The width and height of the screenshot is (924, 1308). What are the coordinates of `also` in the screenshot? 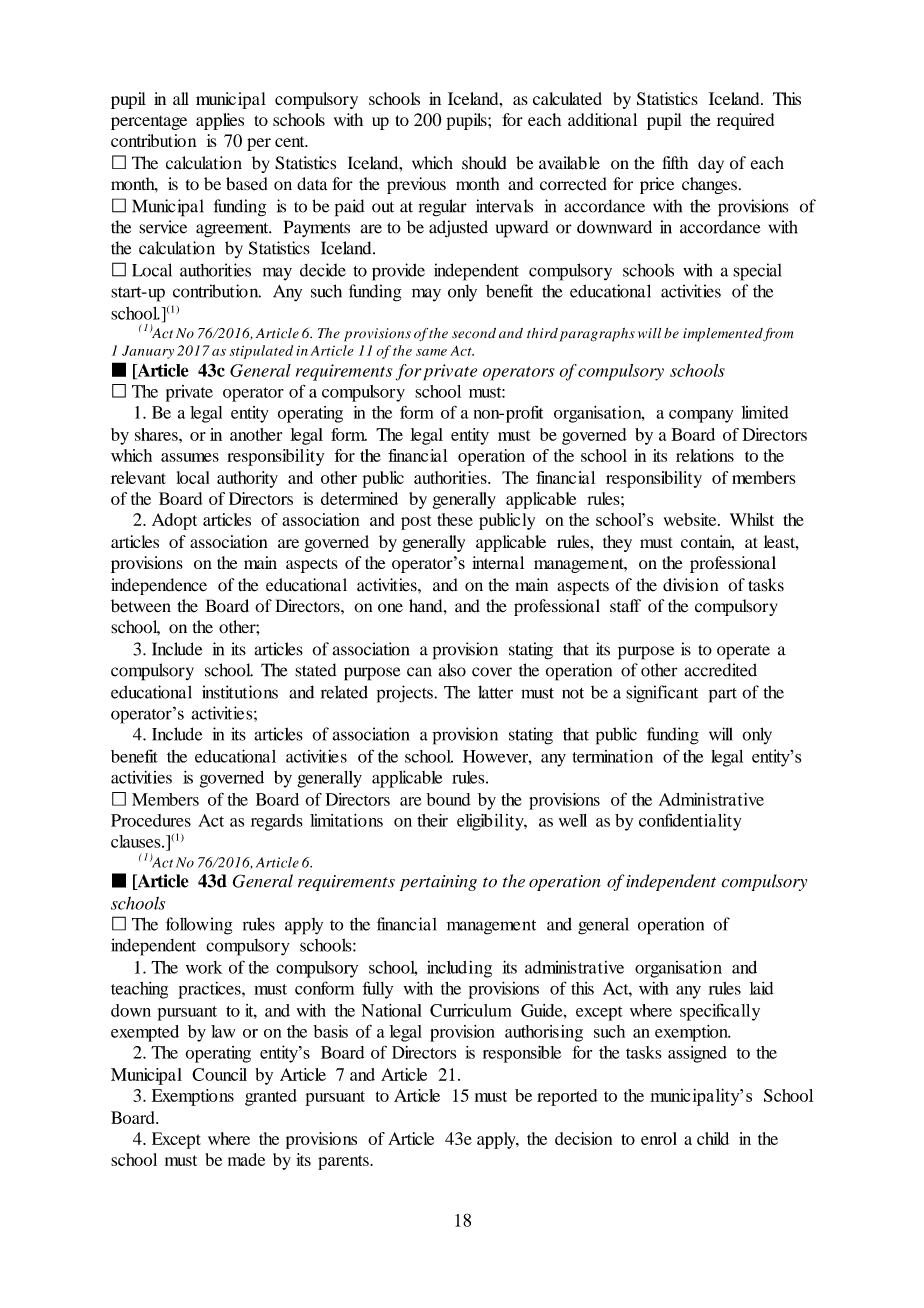 It's located at (452, 670).
